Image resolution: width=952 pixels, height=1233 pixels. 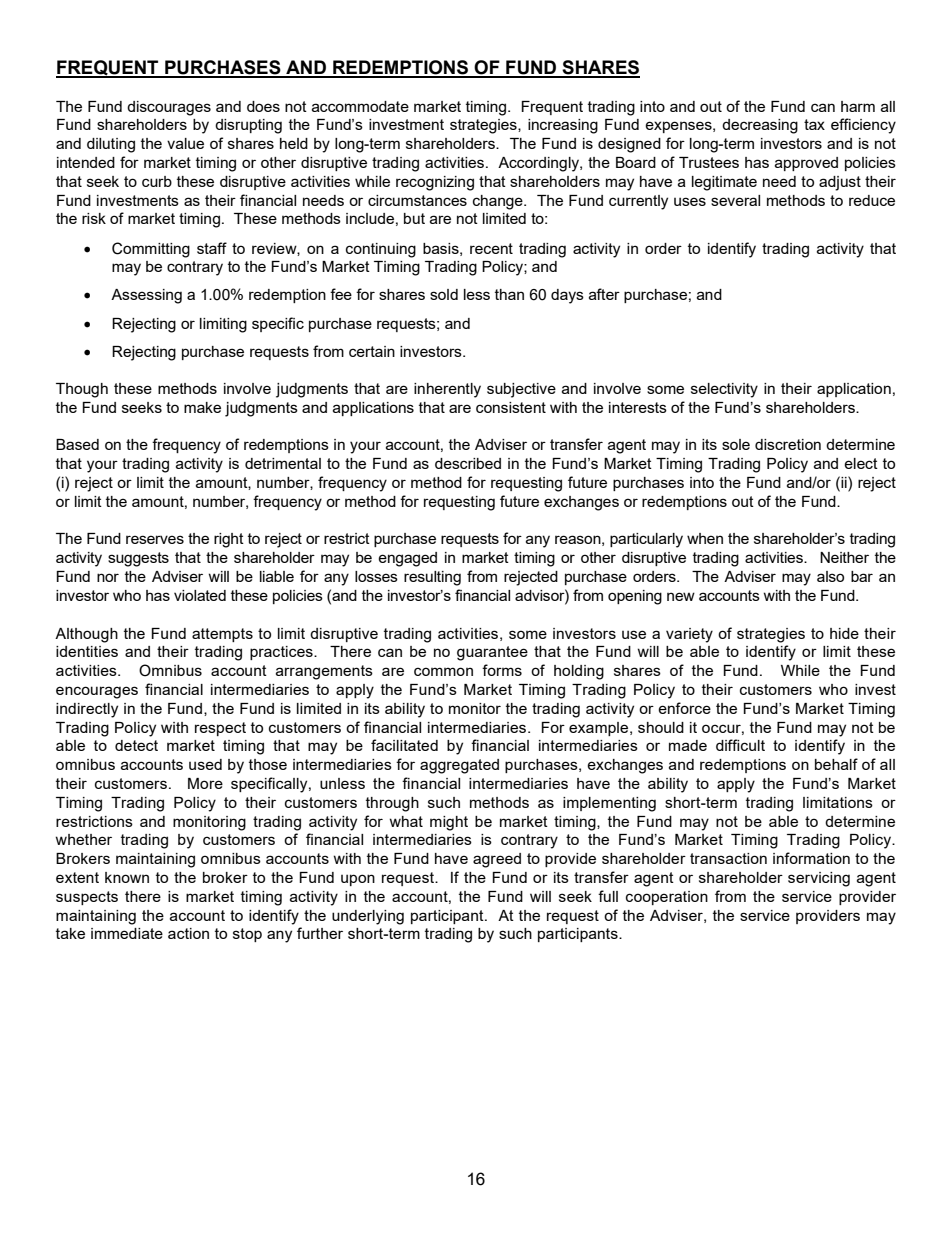 What do you see at coordinates (404, 745) in the document?
I see `facilitated` at bounding box center [404, 745].
